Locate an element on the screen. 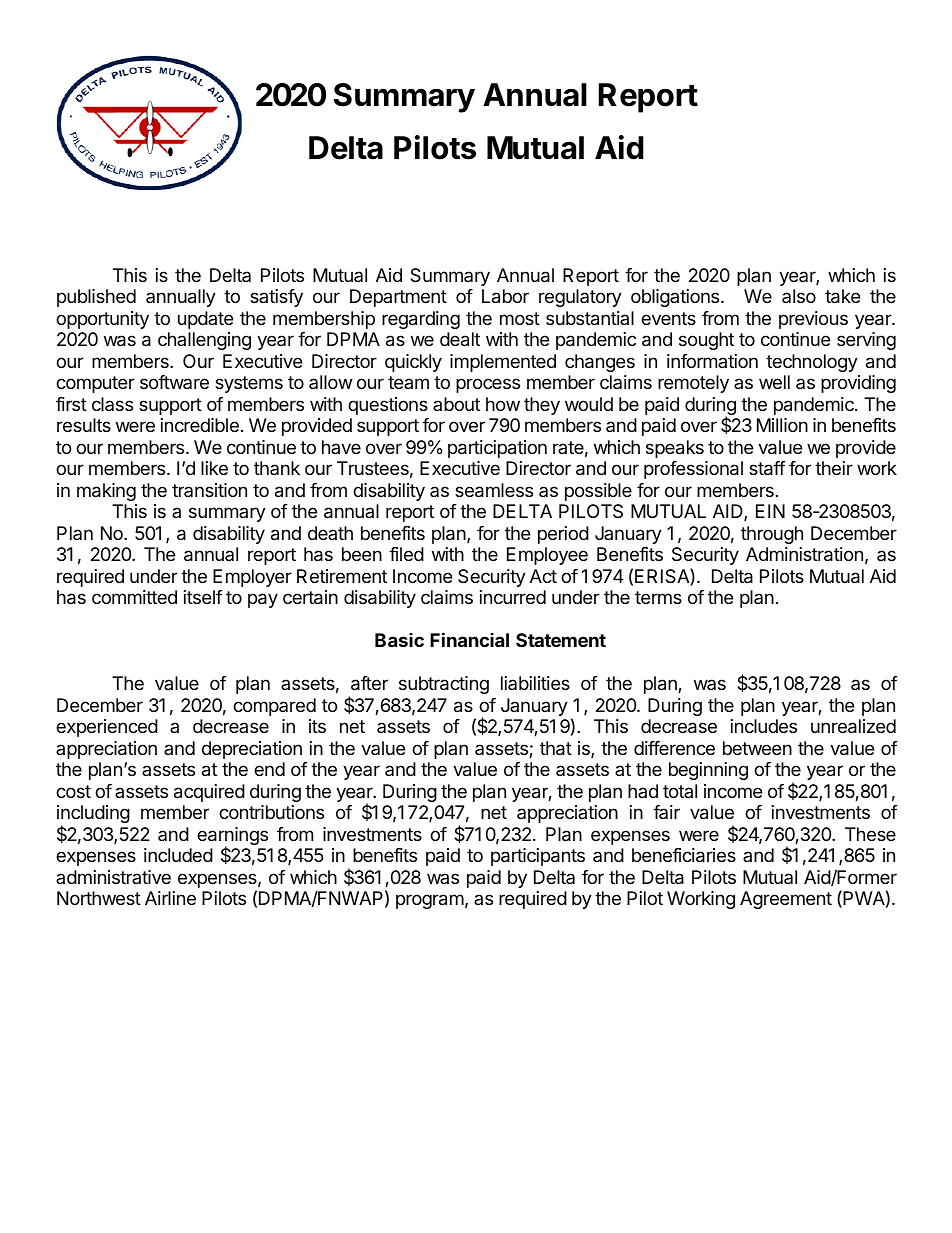  includes is located at coordinates (764, 726).
